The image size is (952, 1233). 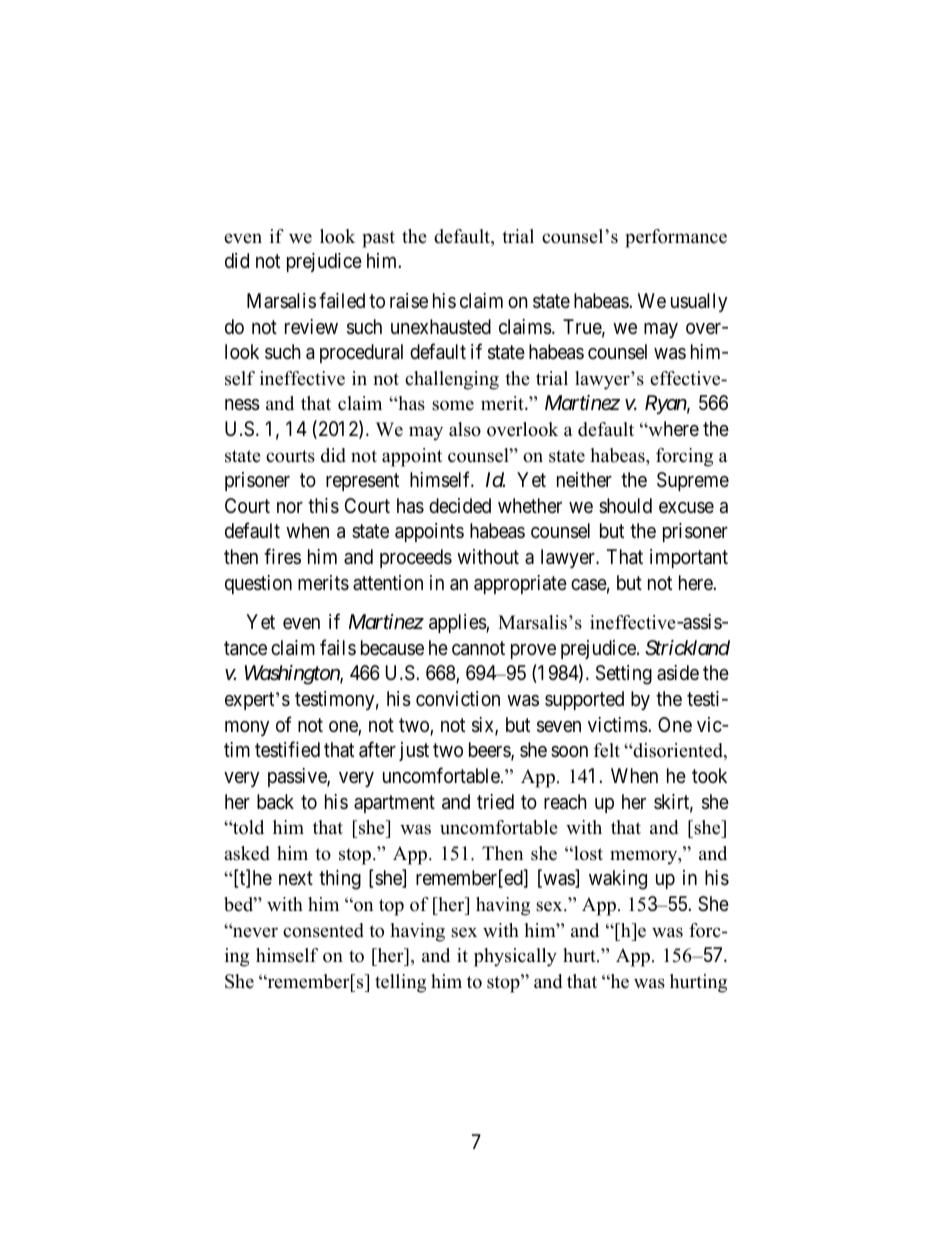 What do you see at coordinates (495, 801) in the page?
I see `tried` at bounding box center [495, 801].
